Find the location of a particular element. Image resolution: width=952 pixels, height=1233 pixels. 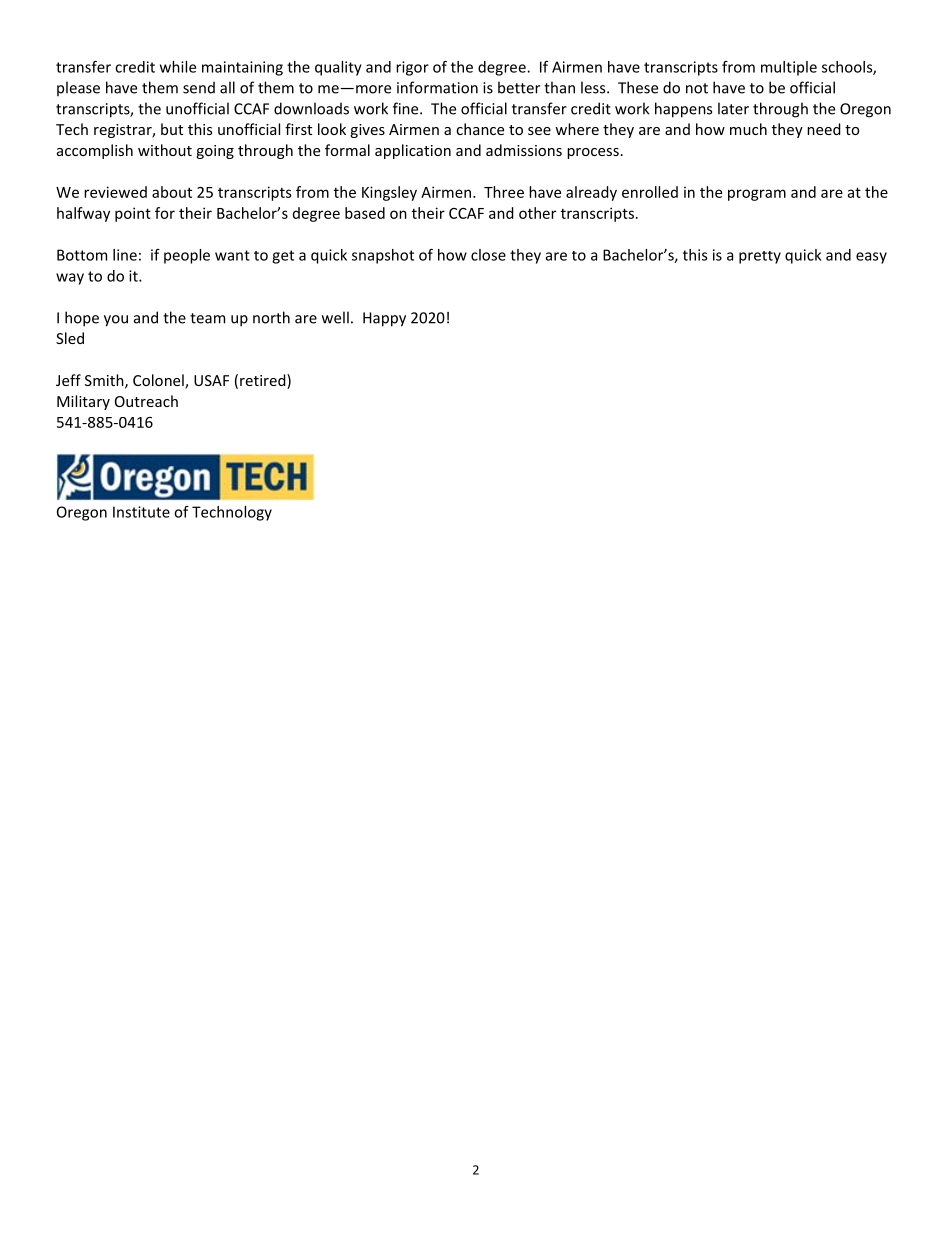

other is located at coordinates (537, 213).
